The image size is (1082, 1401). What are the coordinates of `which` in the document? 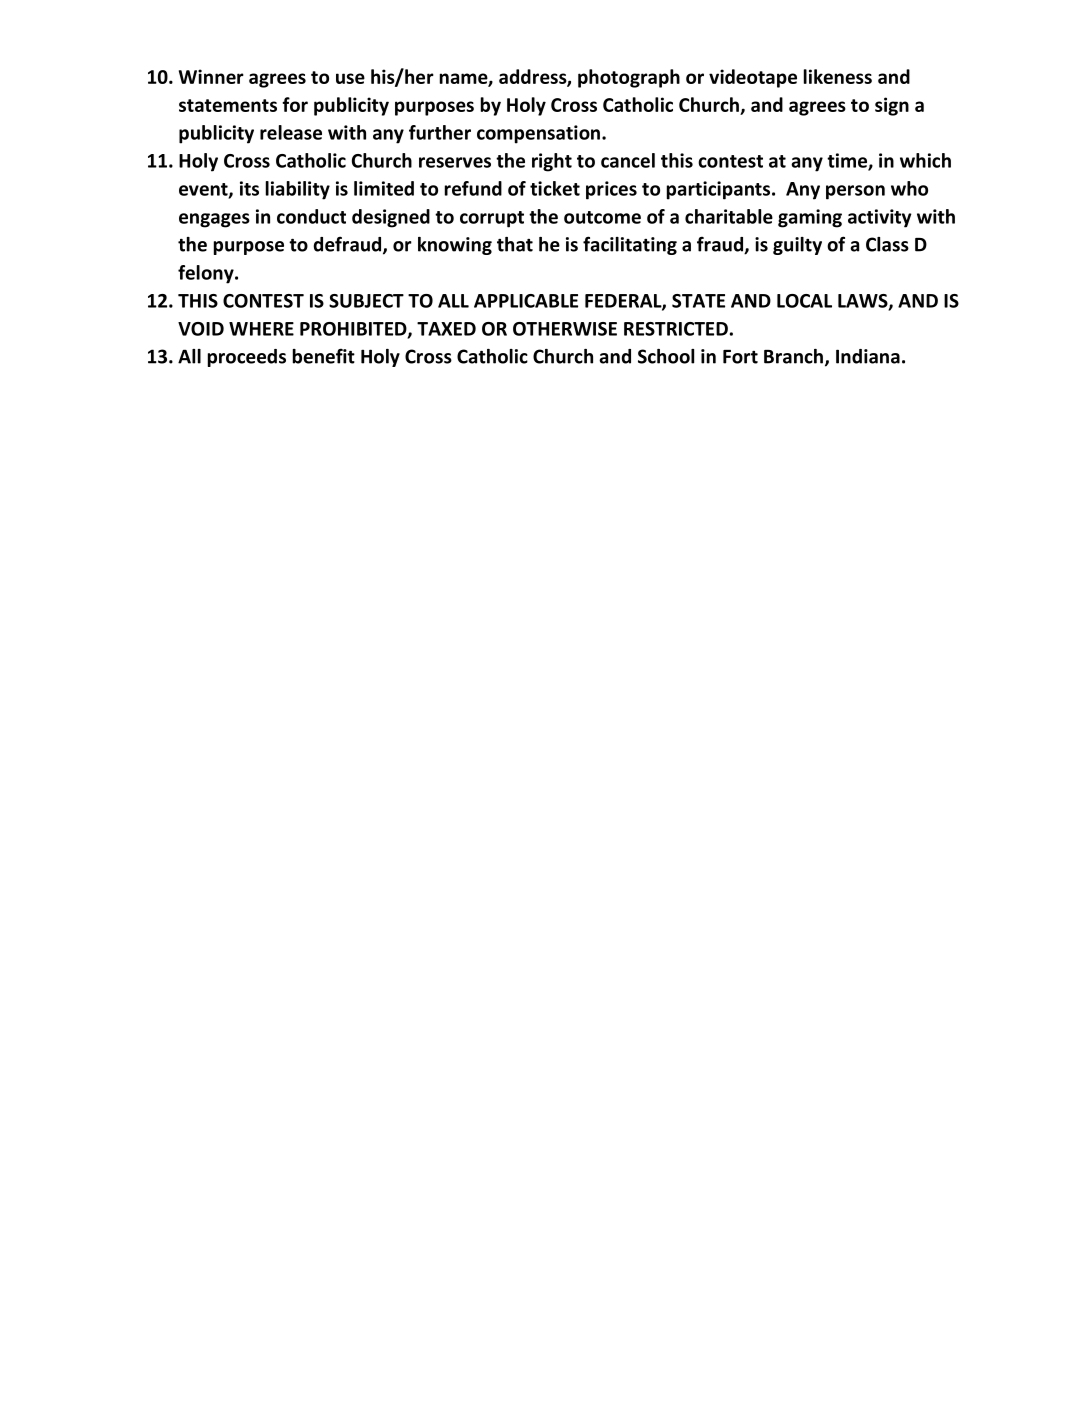 It's located at (925, 160).
